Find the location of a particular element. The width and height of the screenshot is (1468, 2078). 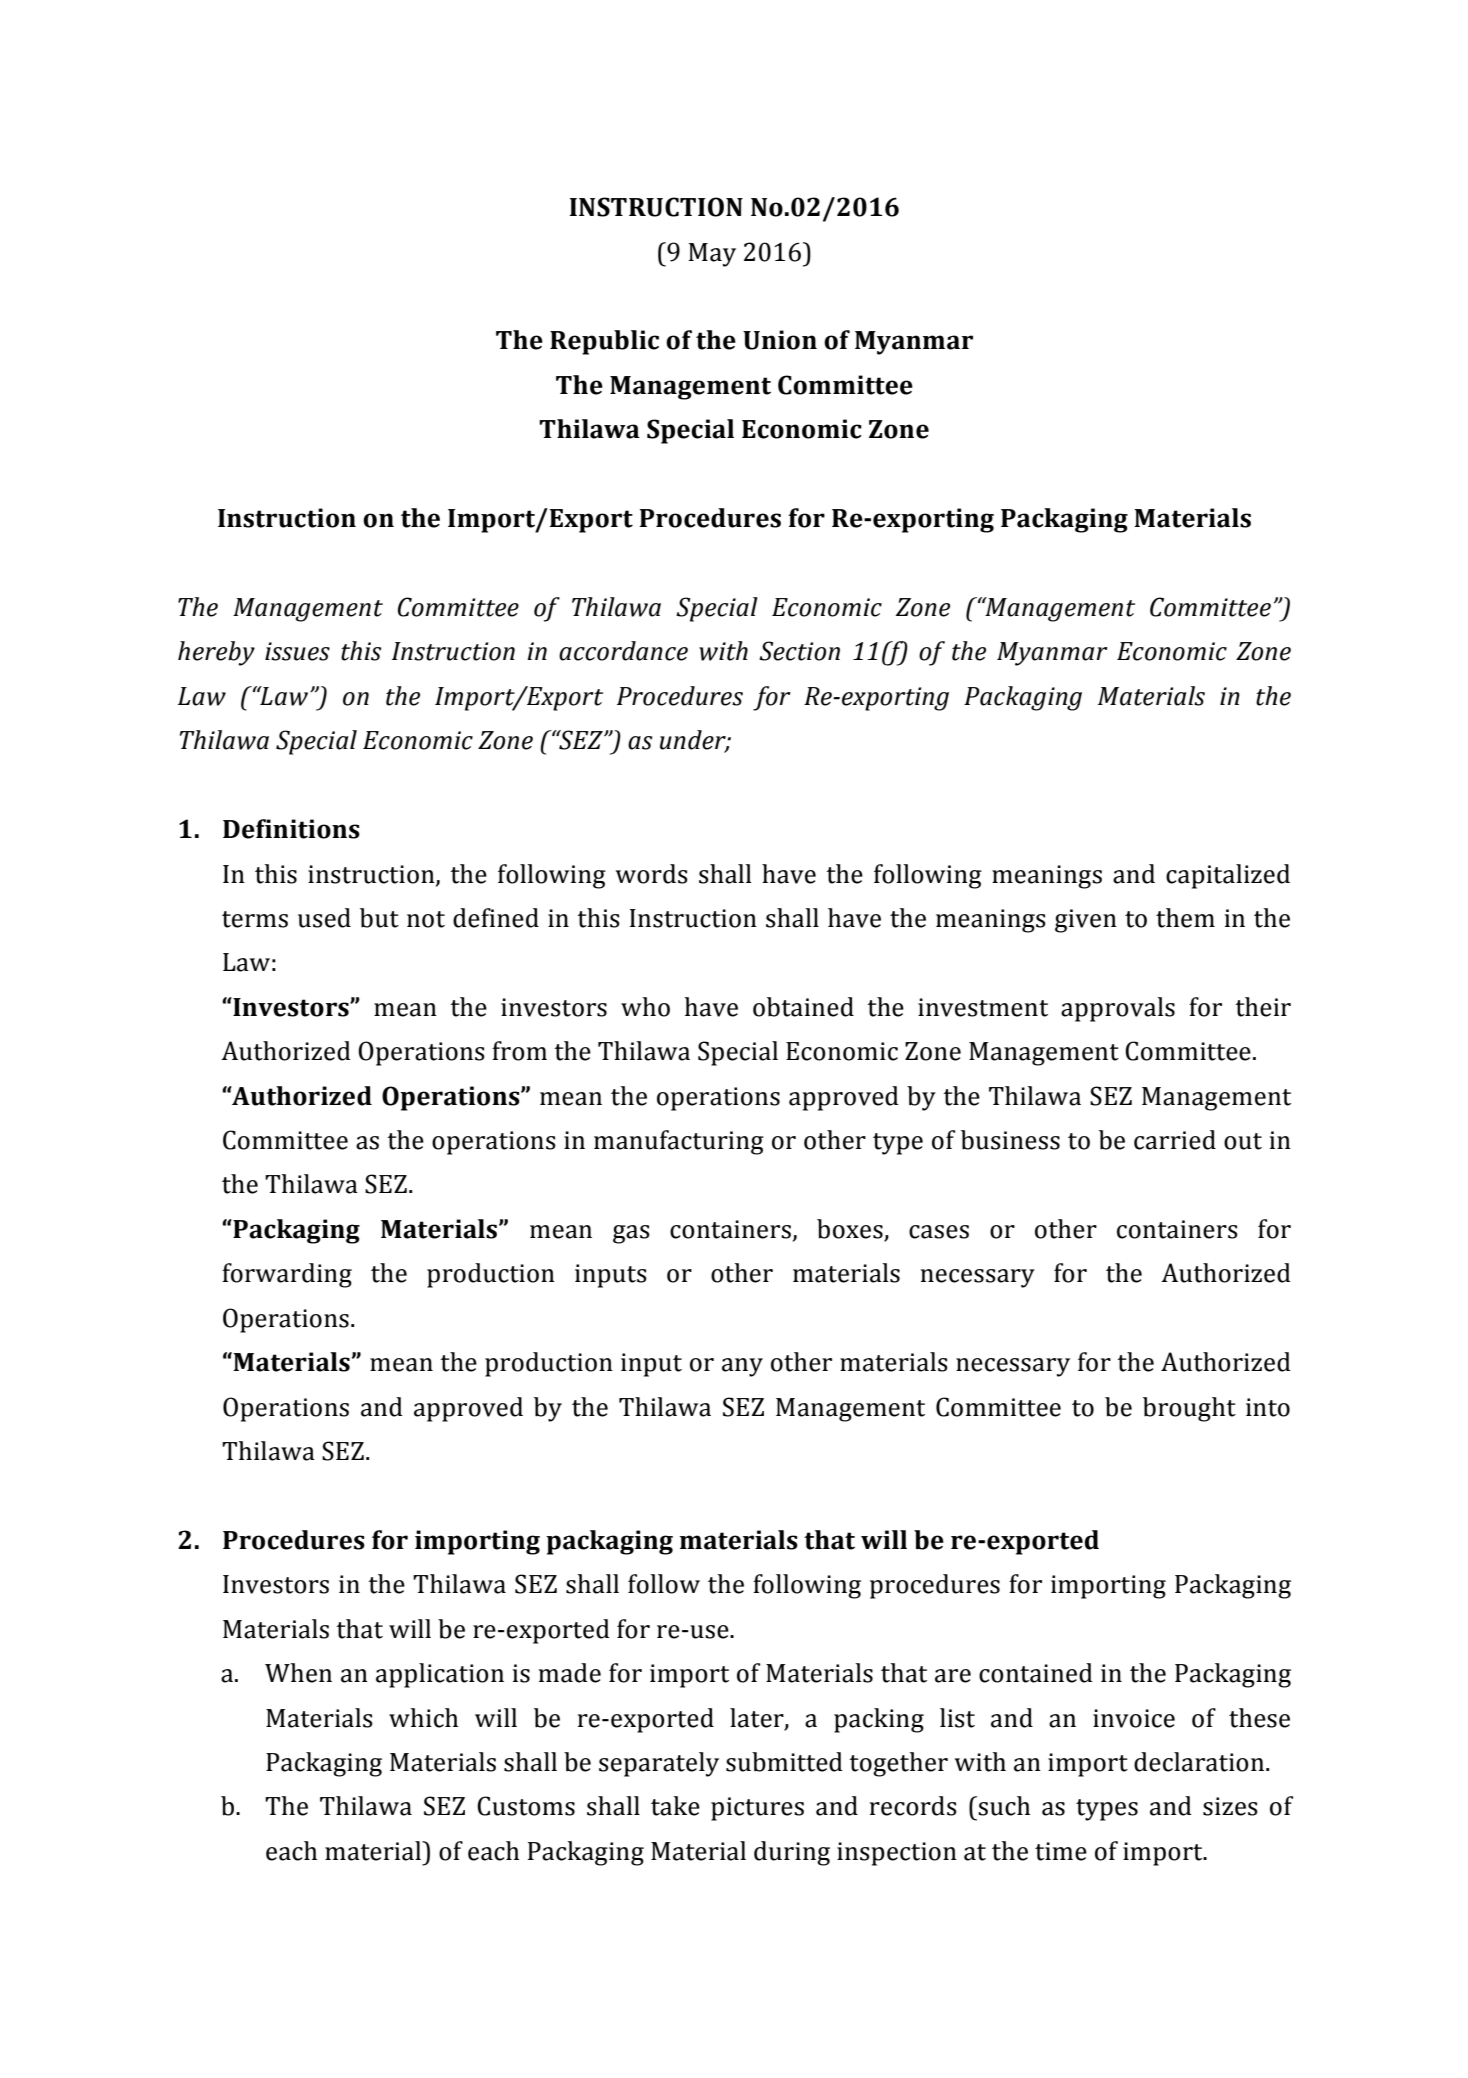

Union is located at coordinates (780, 340).
